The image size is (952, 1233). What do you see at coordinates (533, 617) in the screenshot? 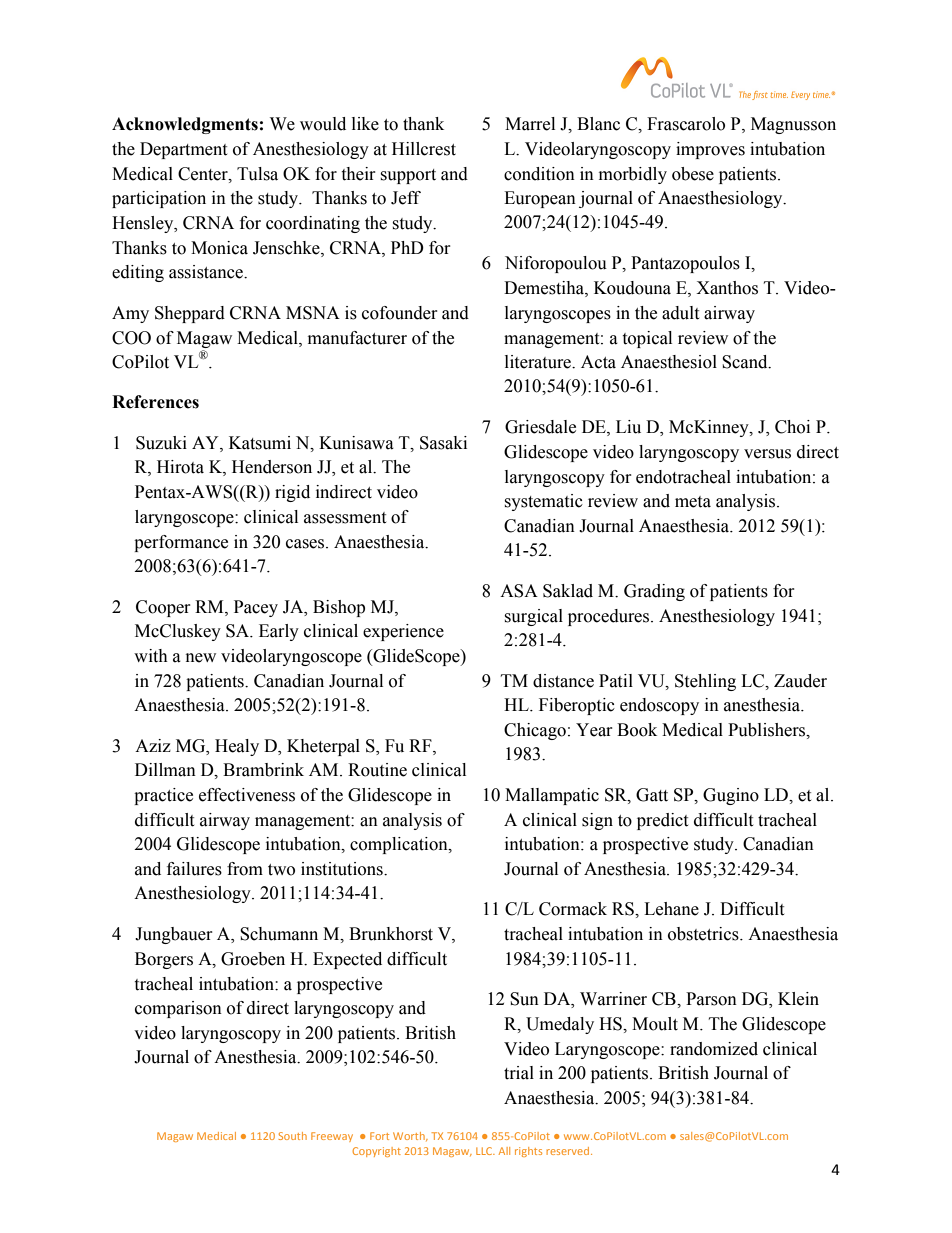
I see `surgical` at bounding box center [533, 617].
